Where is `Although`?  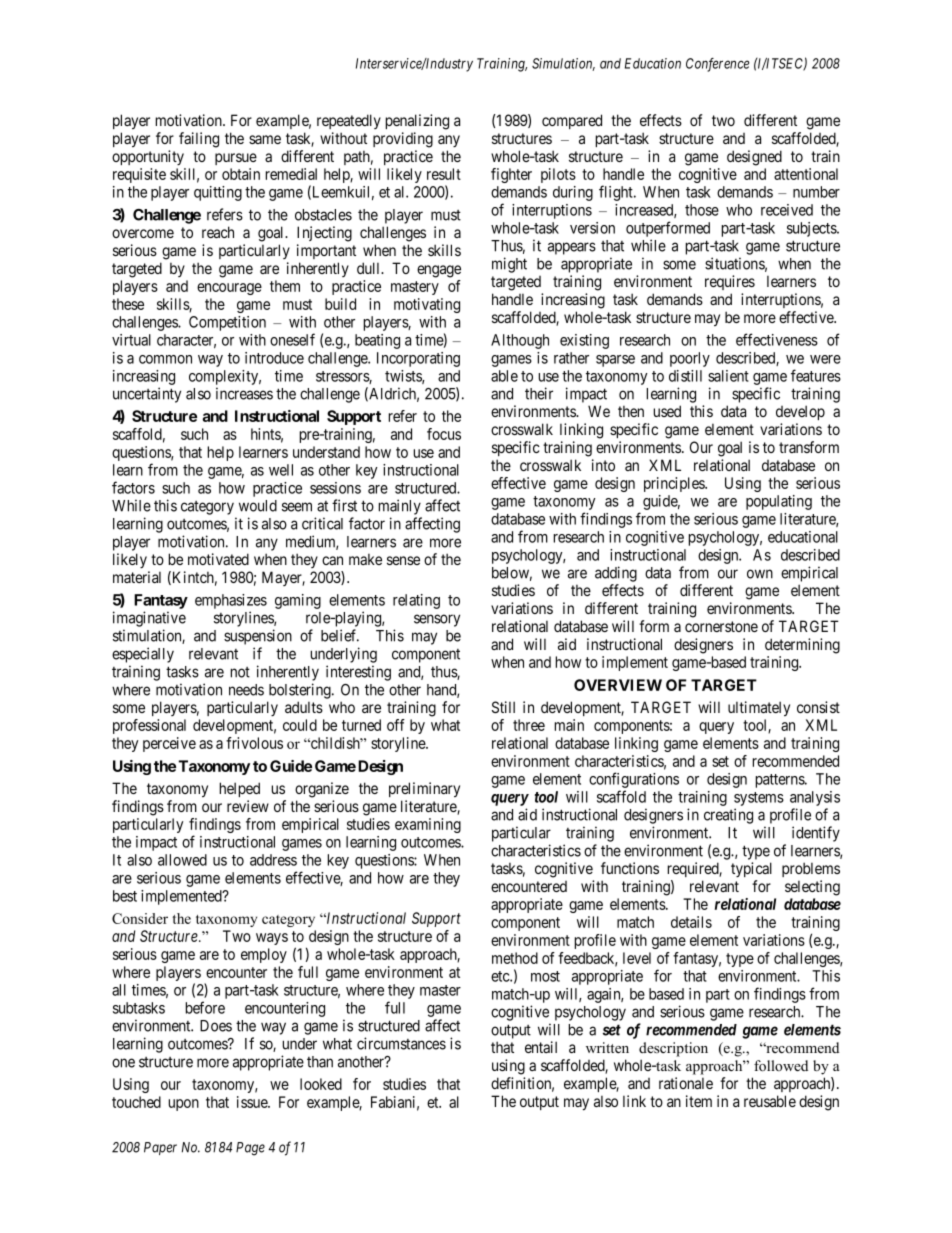 Although is located at coordinates (520, 341).
